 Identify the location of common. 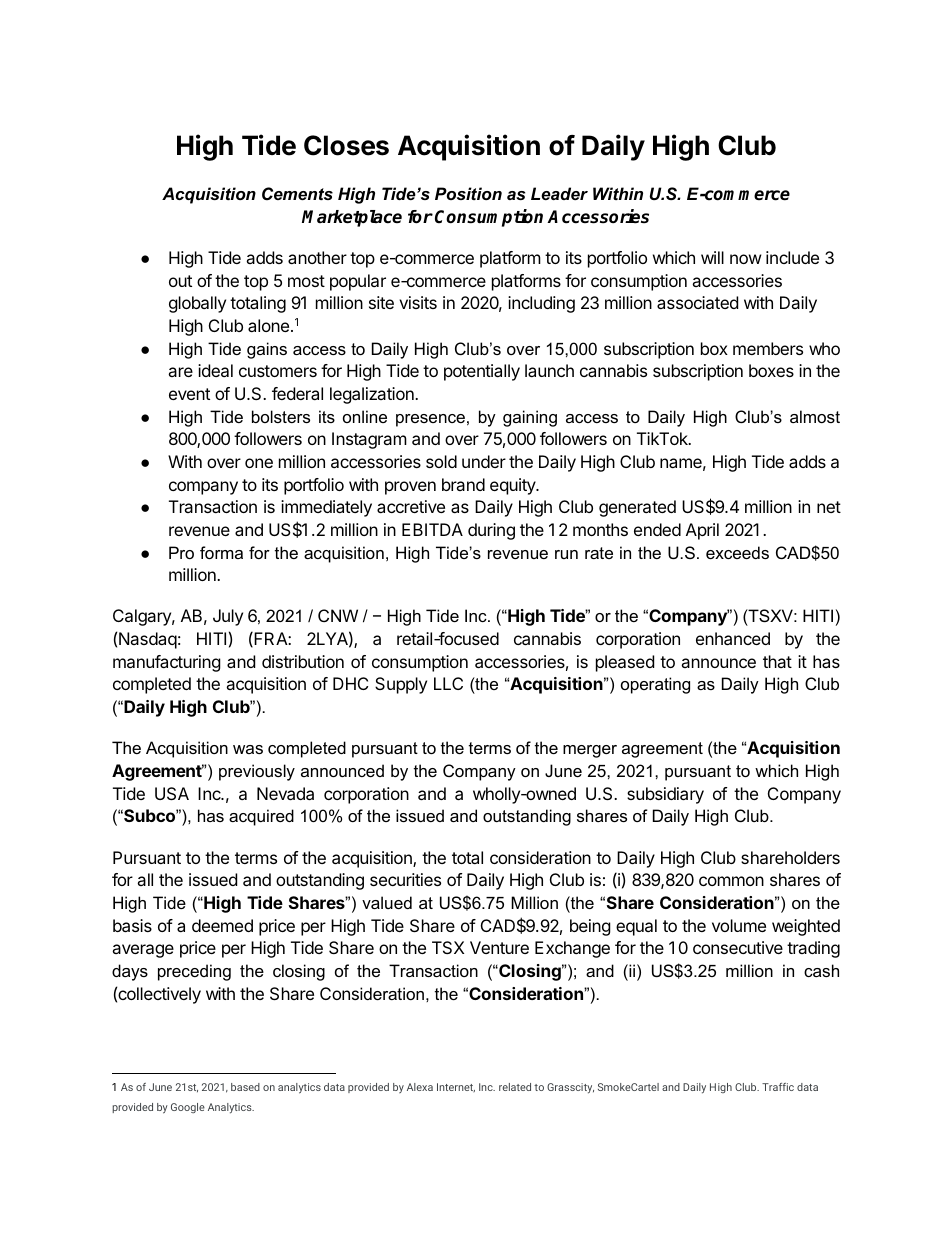
(731, 881).
